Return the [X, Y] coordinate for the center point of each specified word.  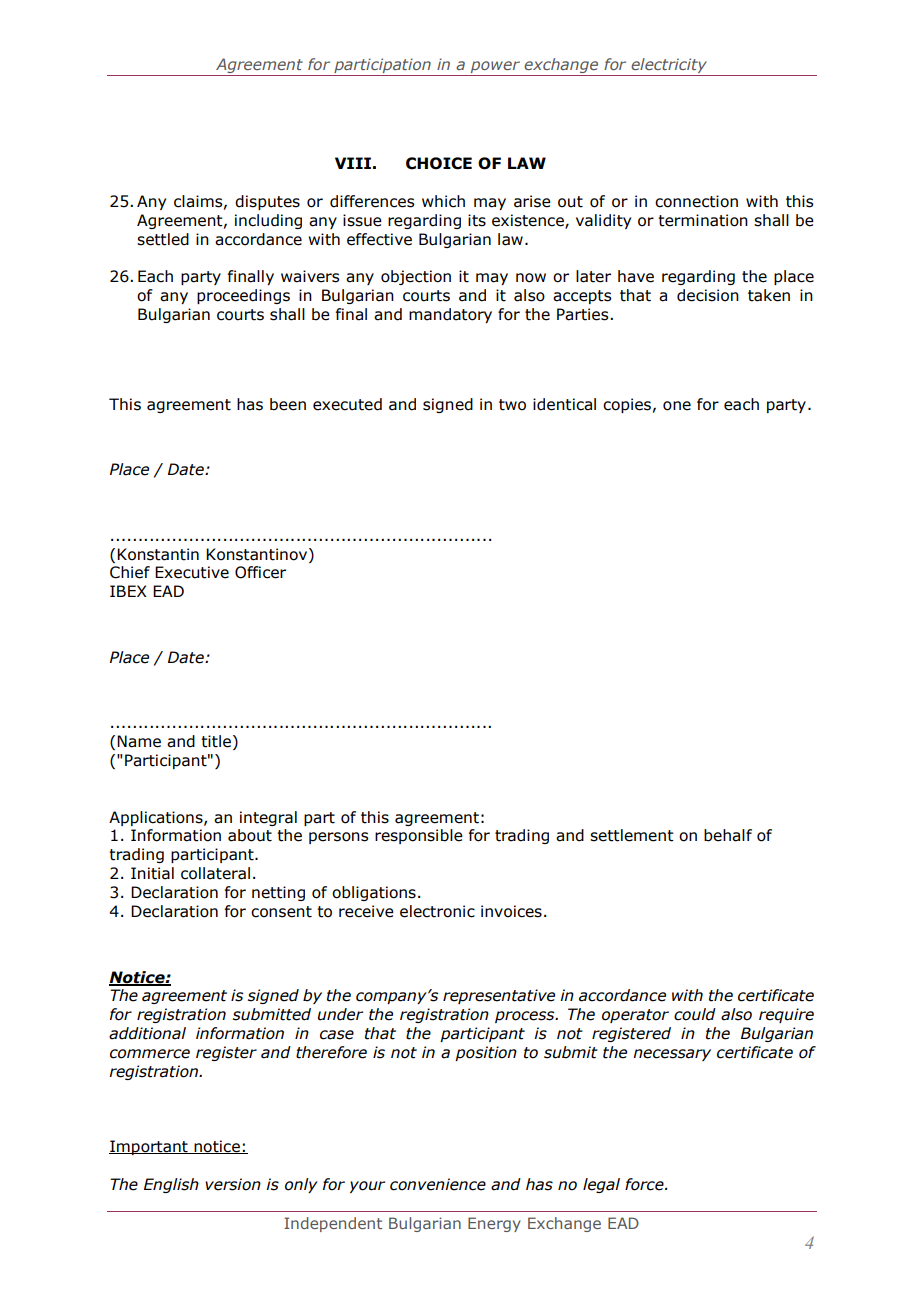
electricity [669, 67]
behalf [728, 835]
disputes [267, 202]
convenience [438, 1184]
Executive [192, 572]
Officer [260, 572]
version [233, 1184]
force [645, 1184]
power [495, 68]
